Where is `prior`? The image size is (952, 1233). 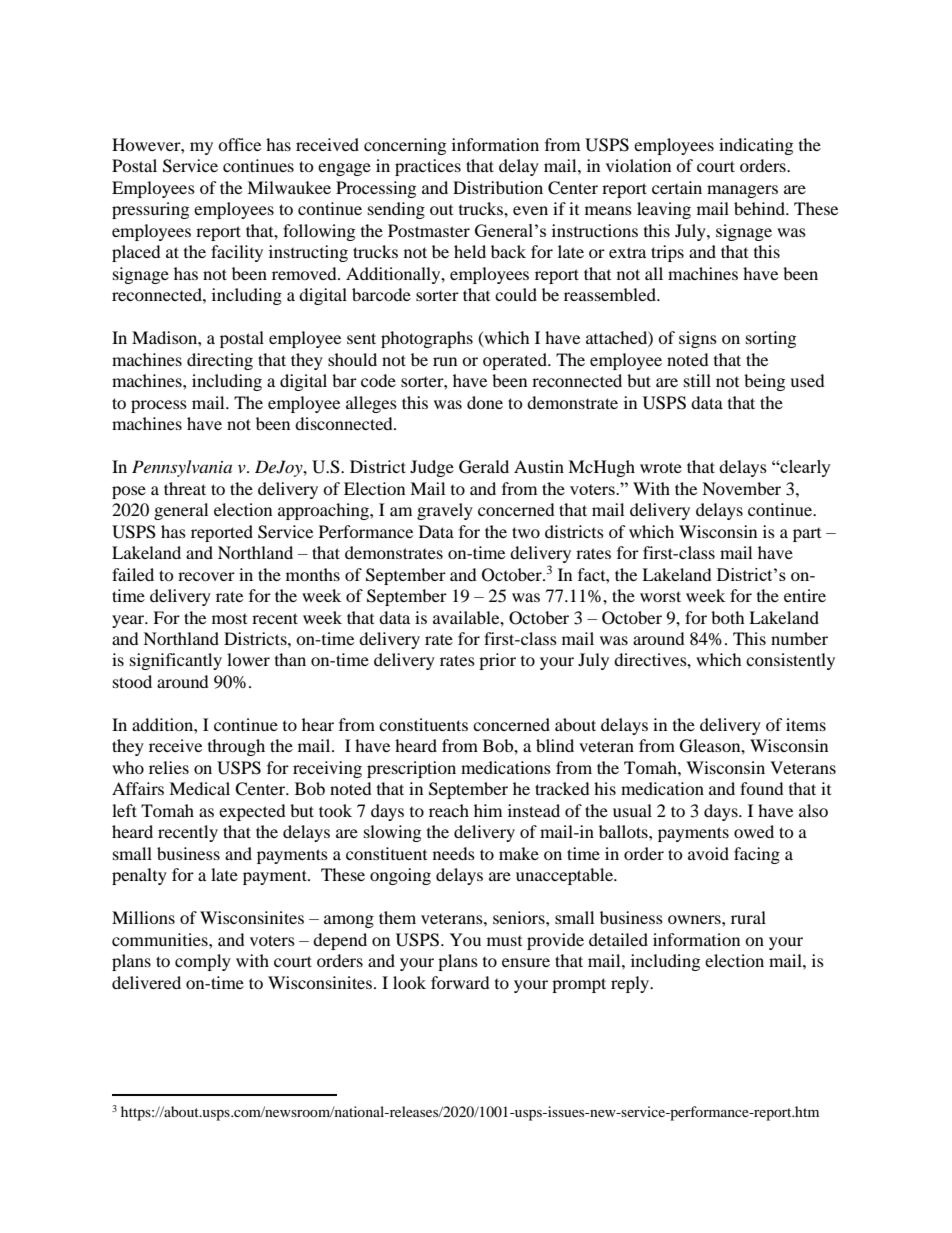
prior is located at coordinates (497, 661).
